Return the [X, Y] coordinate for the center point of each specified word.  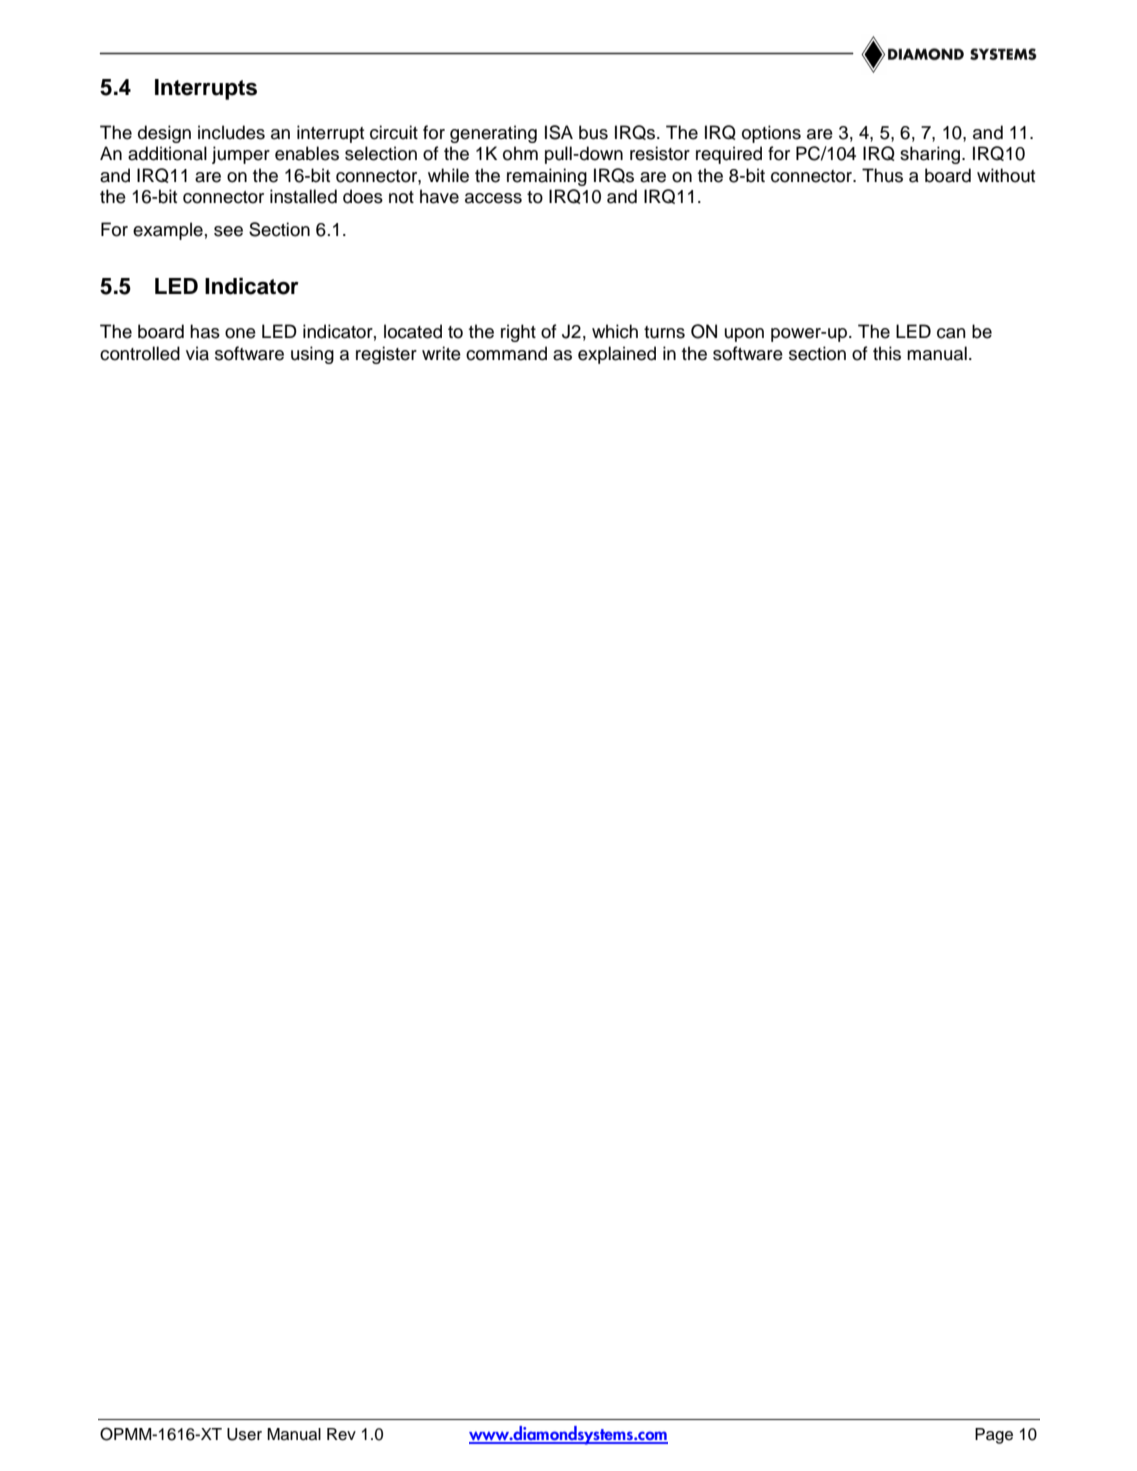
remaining [547, 177]
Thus [882, 175]
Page [994, 1436]
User [244, 1434]
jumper [241, 155]
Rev [341, 1434]
